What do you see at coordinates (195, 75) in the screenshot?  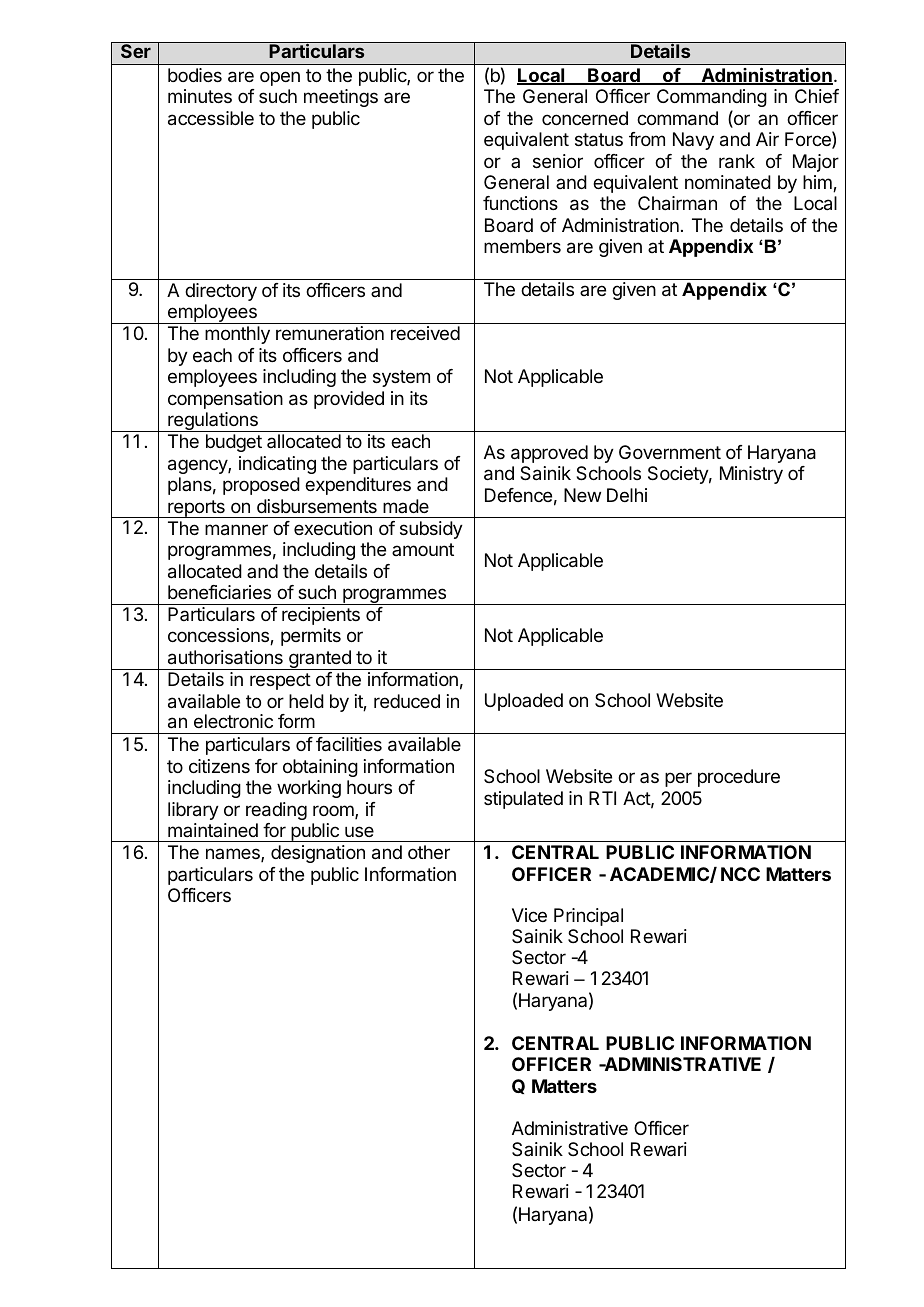 I see `bodies` at bounding box center [195, 75].
